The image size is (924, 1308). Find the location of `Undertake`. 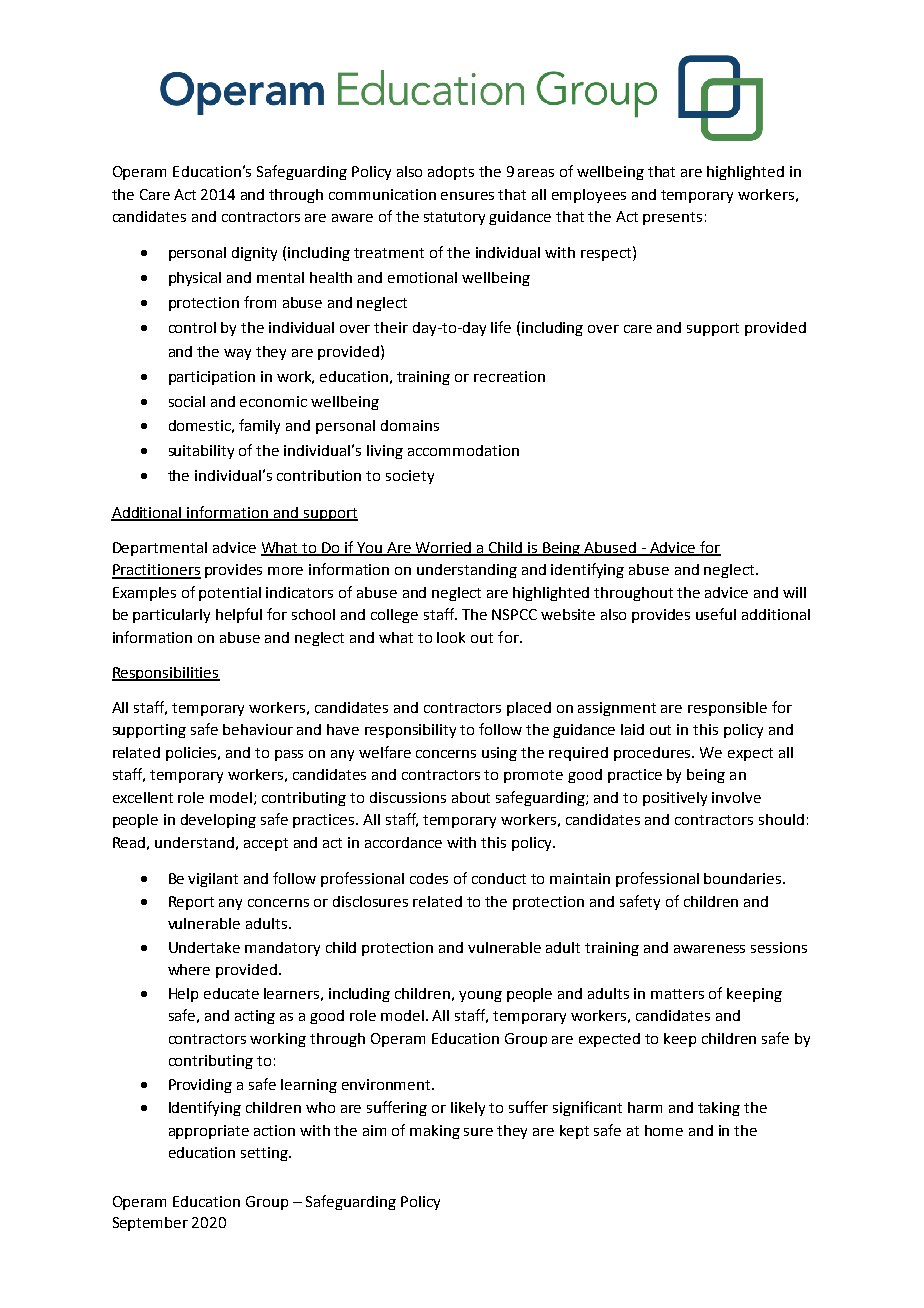

Undertake is located at coordinates (204, 947).
